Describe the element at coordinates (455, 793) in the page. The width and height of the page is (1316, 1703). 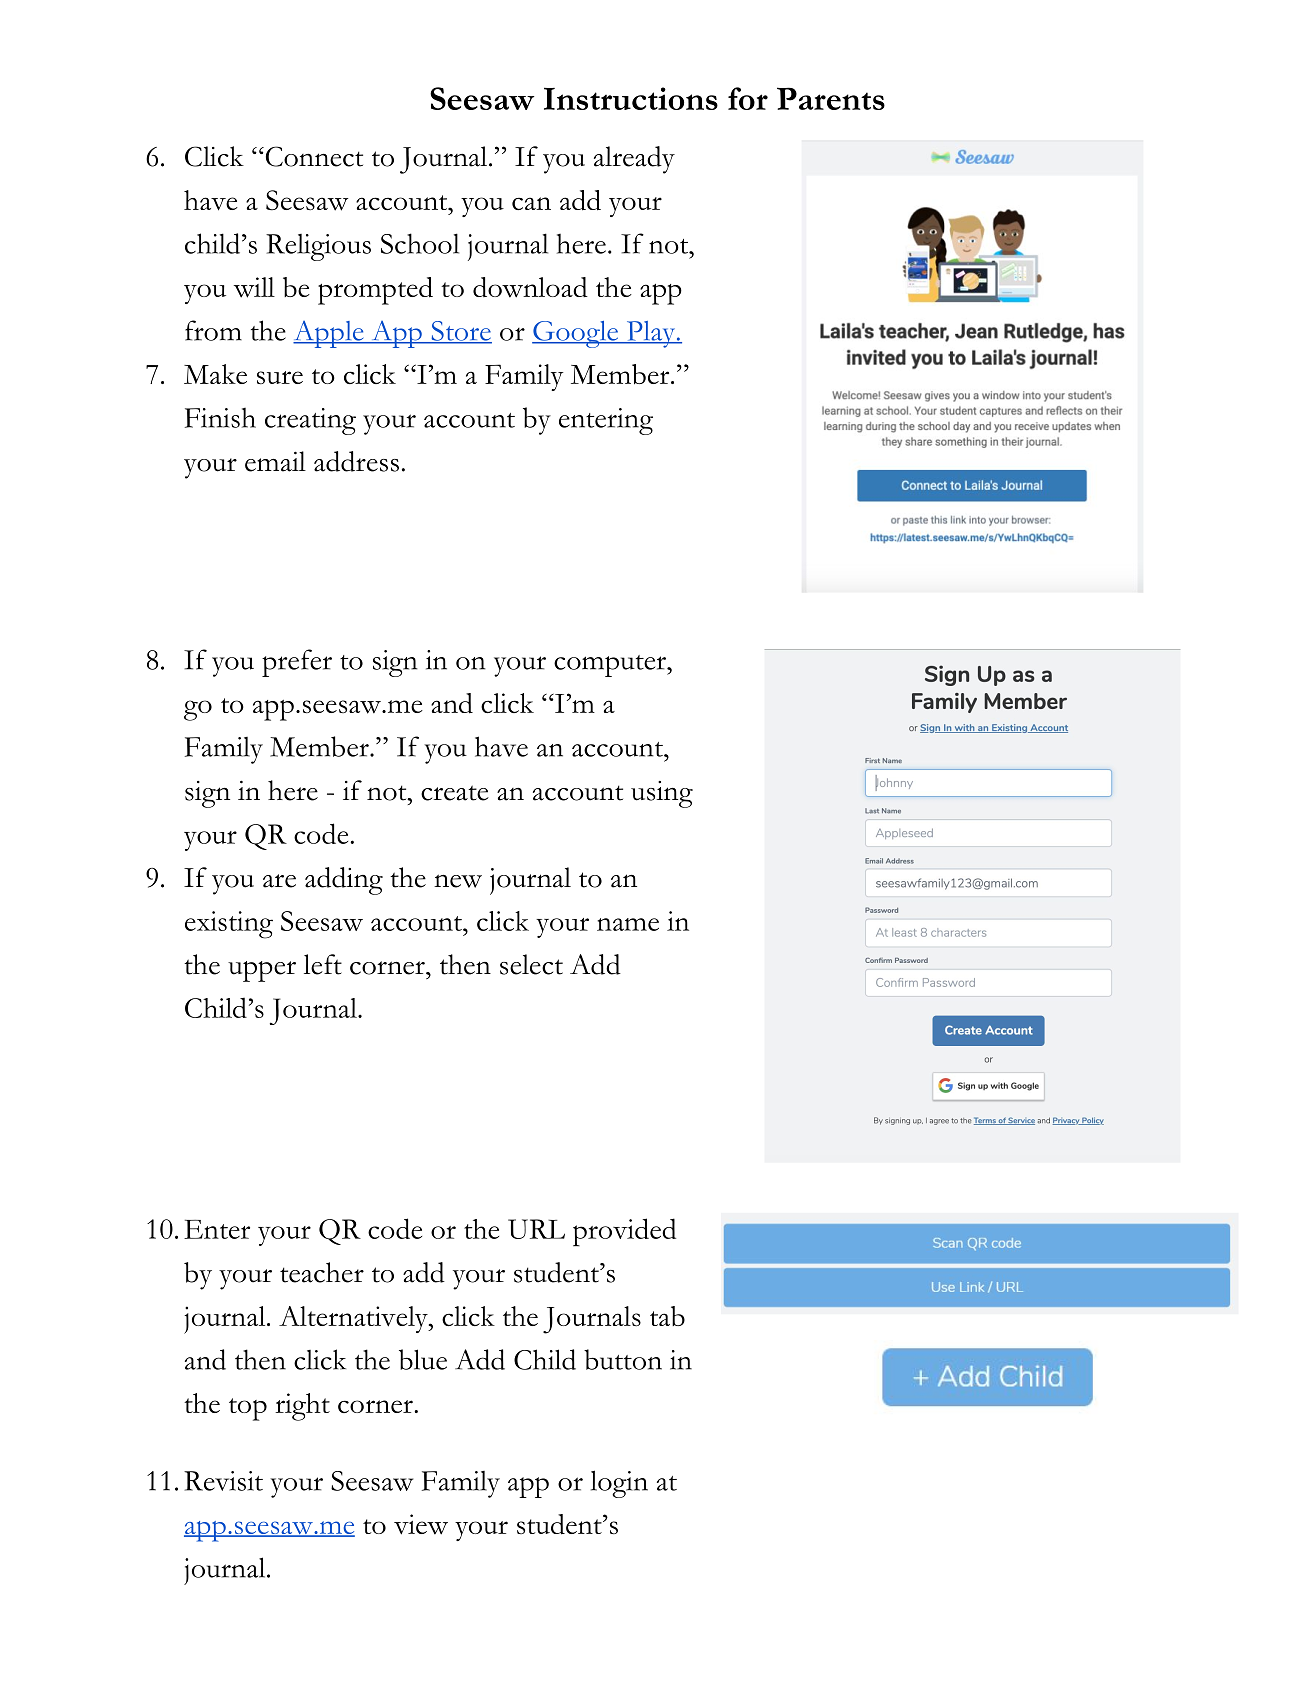
I see `create` at that location.
